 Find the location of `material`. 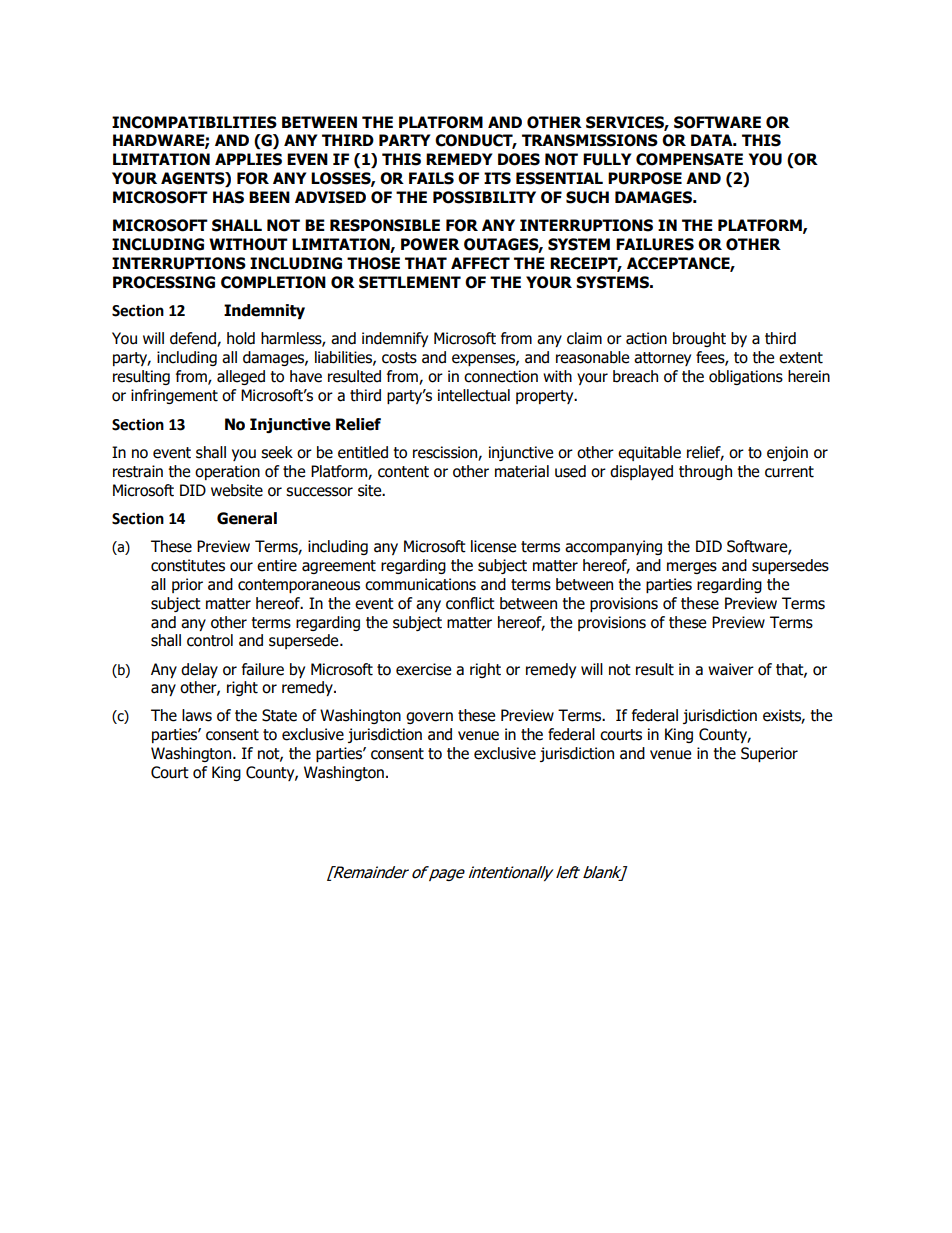

material is located at coordinates (522, 471).
